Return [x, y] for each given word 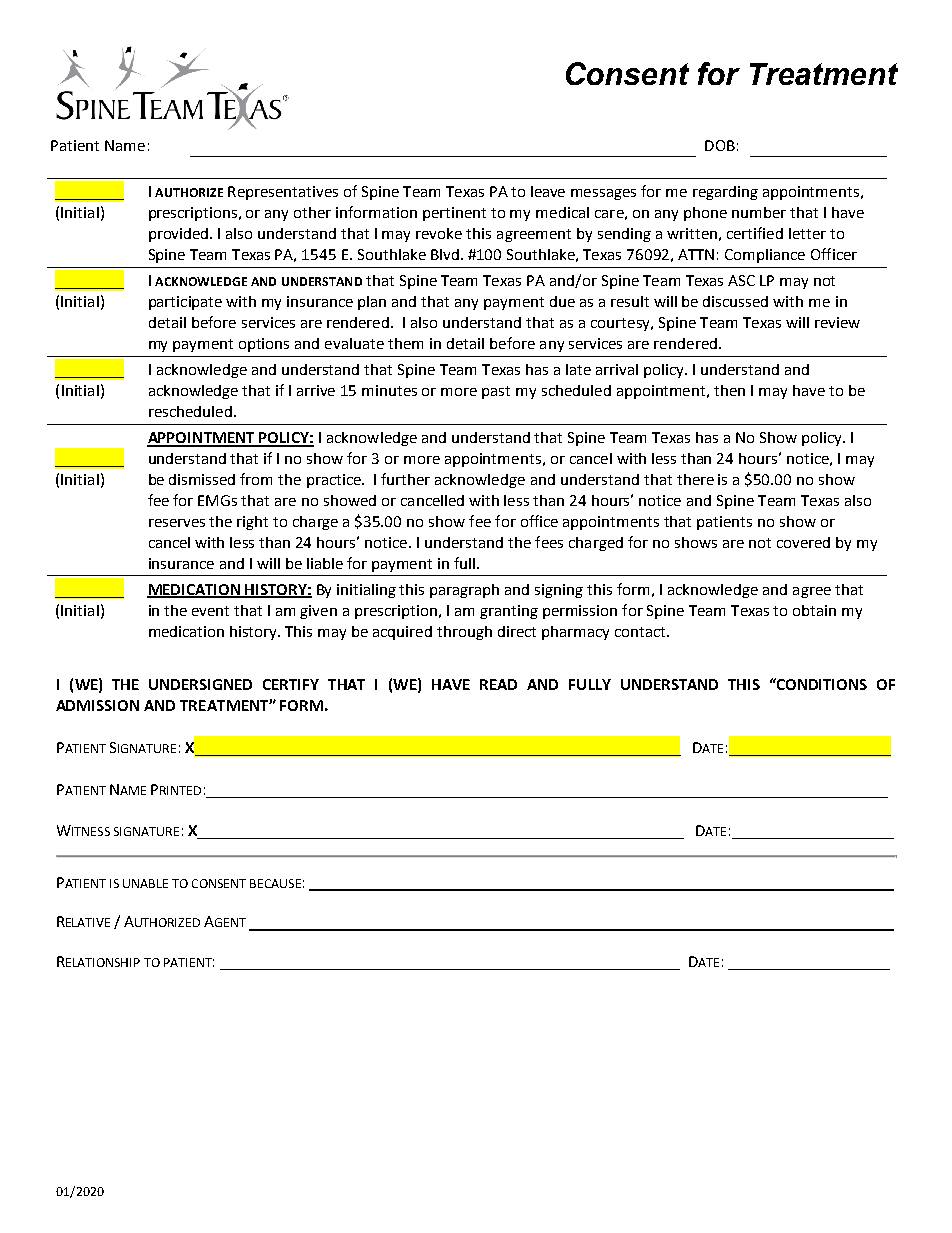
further [405, 479]
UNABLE [145, 883]
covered [803, 542]
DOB [720, 145]
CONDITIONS [821, 684]
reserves [177, 523]
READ [498, 684]
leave [548, 191]
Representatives [283, 193]
